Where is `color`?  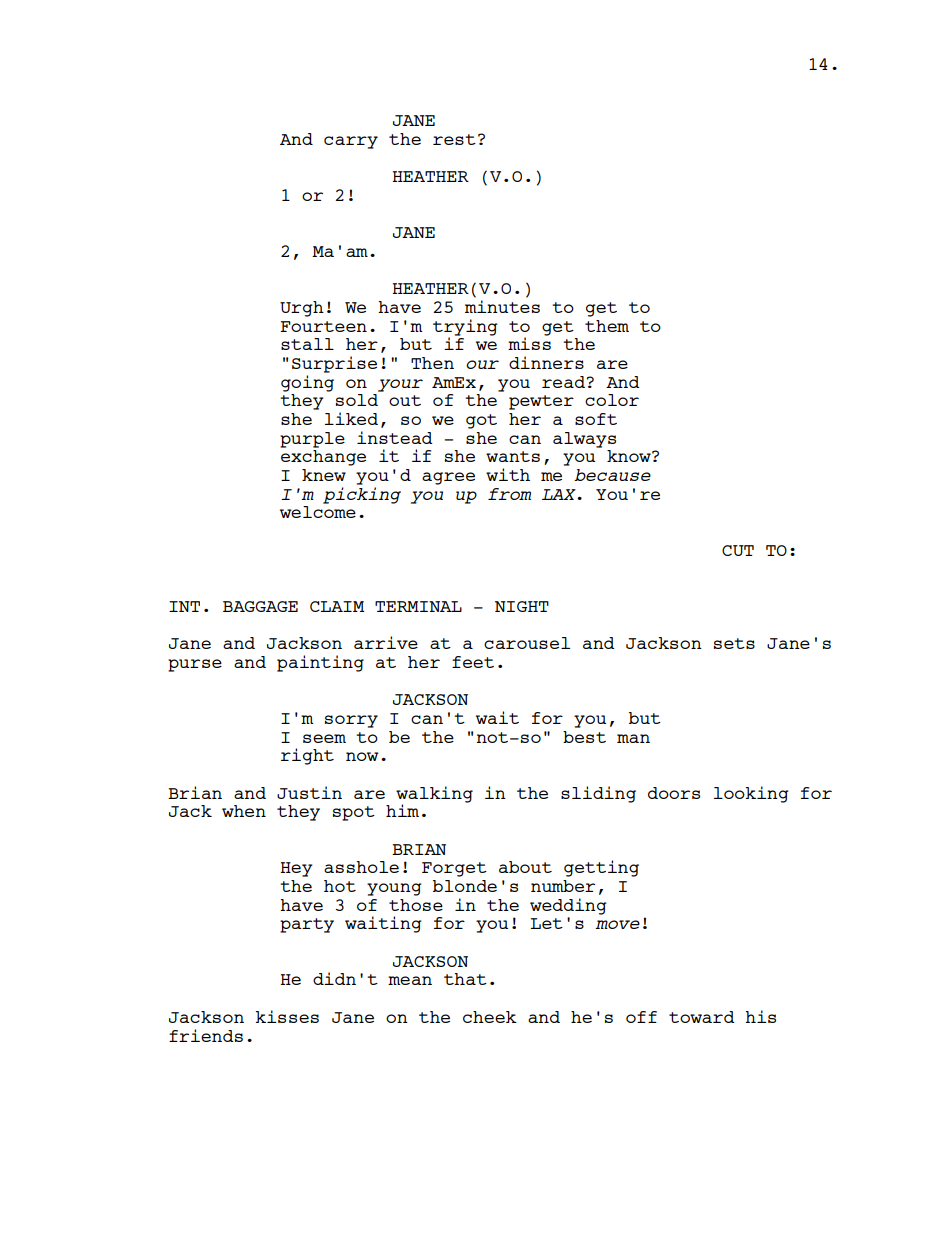 color is located at coordinates (612, 400).
